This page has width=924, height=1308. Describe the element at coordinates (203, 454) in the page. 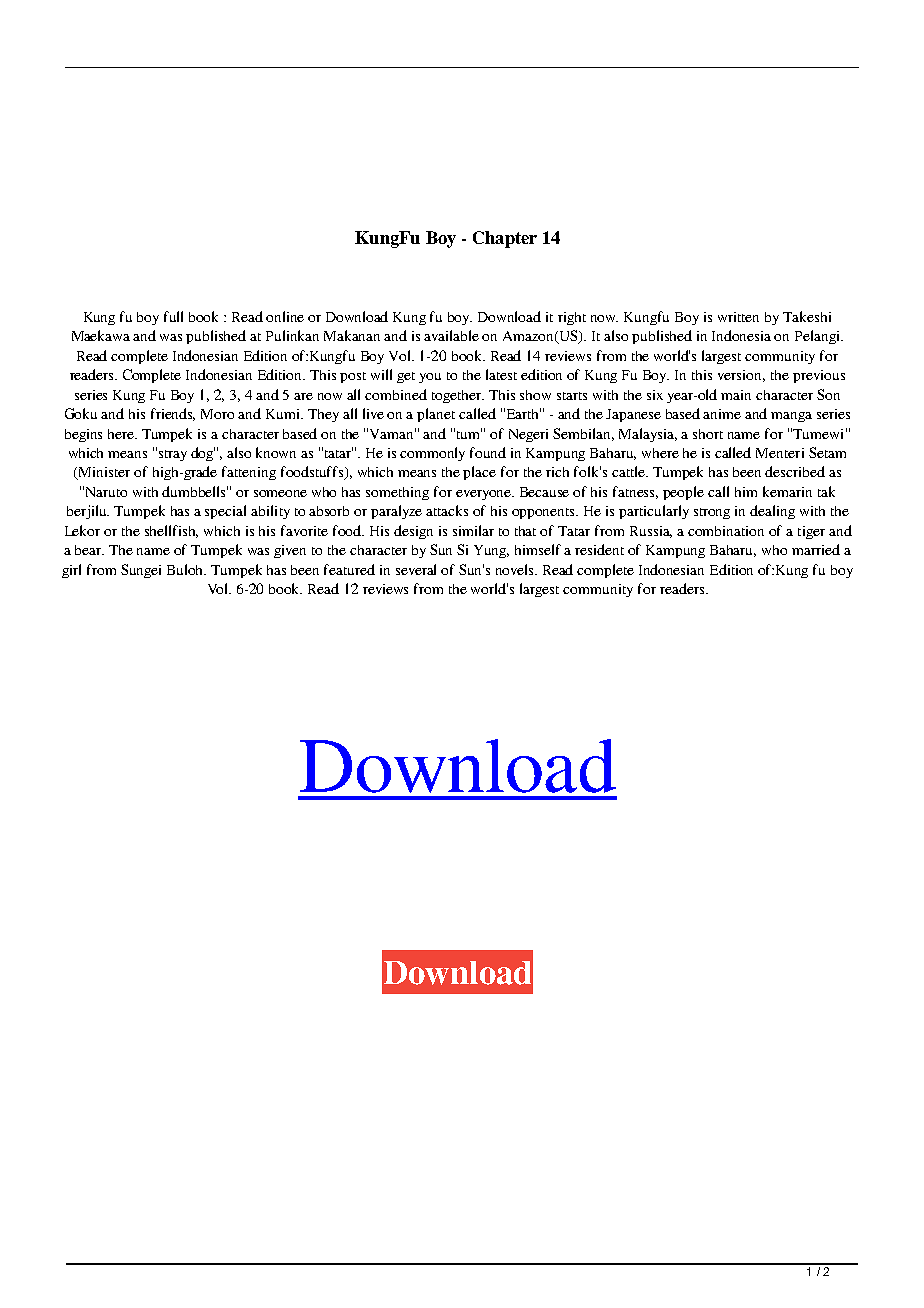

I see `dog` at that location.
